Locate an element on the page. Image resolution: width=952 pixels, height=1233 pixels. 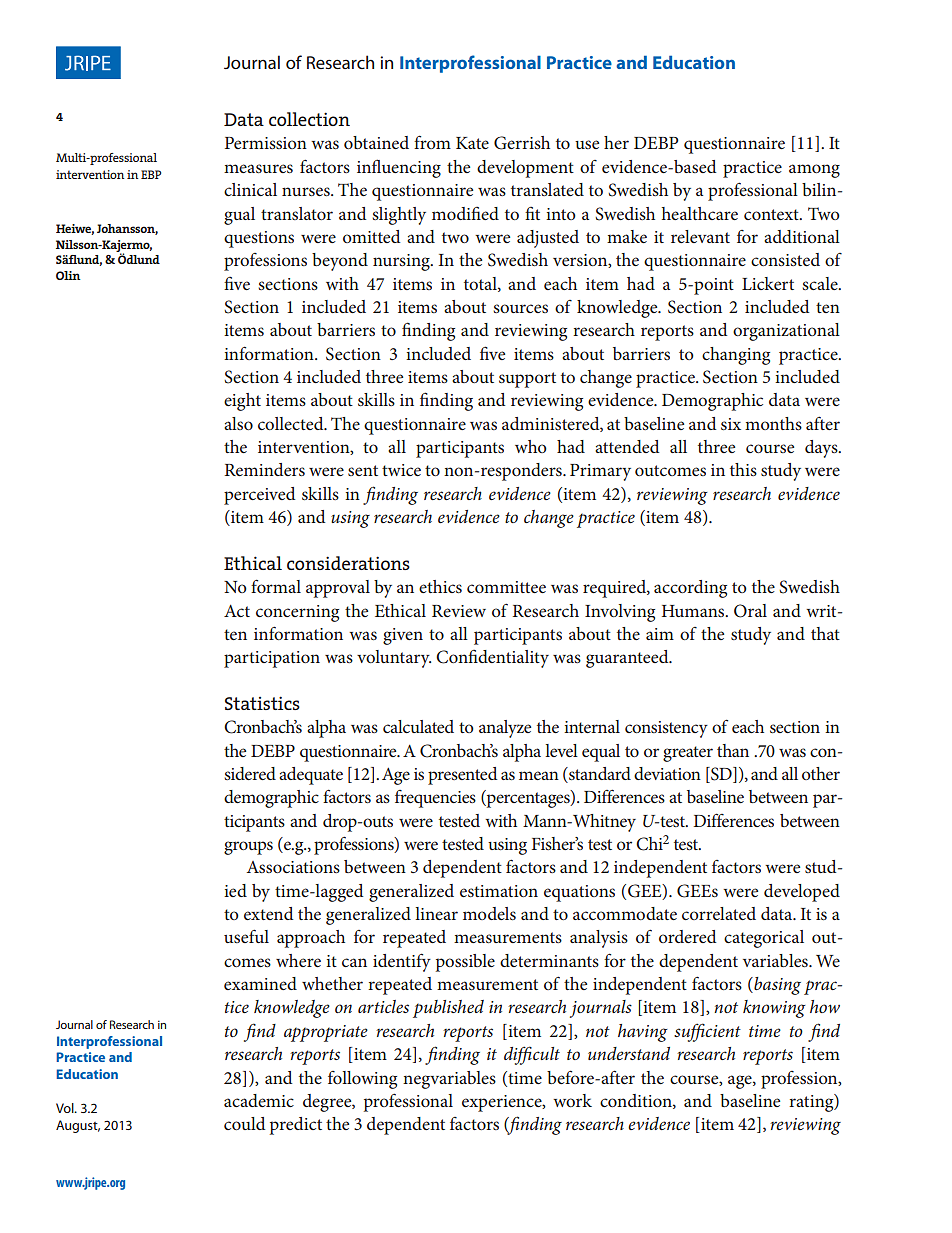
following is located at coordinates (362, 1080).
